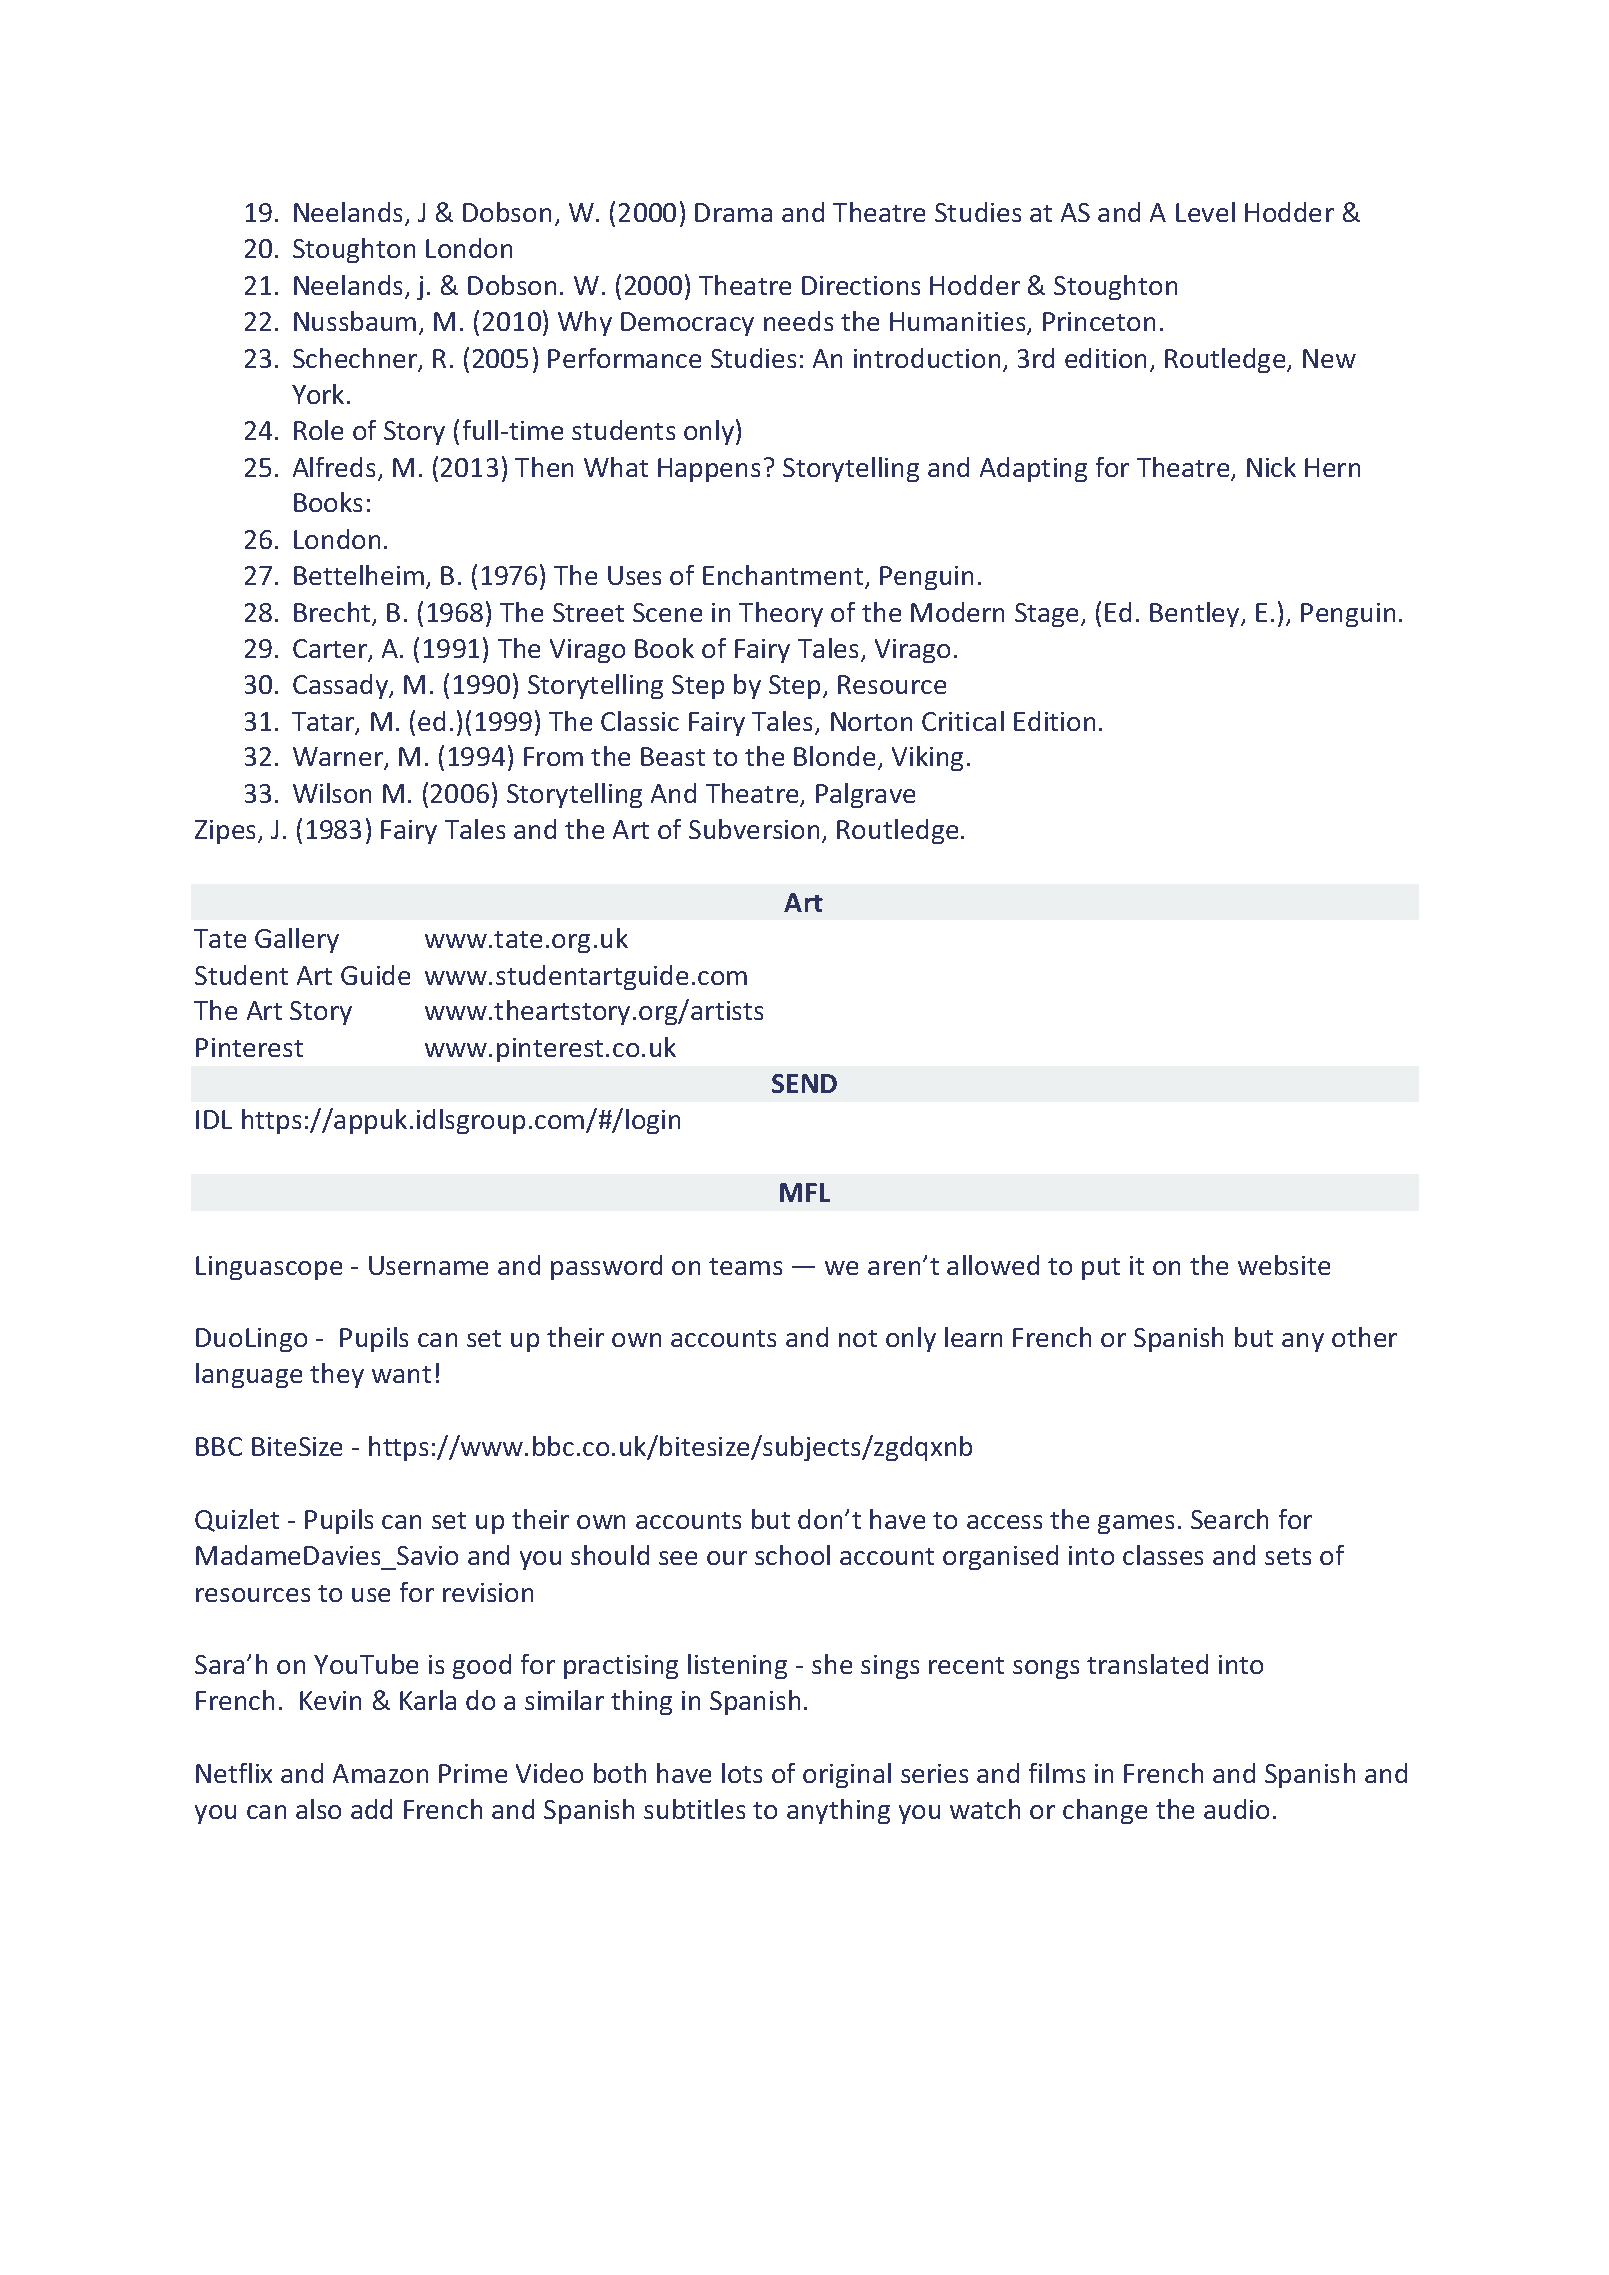  Describe the element at coordinates (380, 1773) in the document. I see `Amazon` at that location.
